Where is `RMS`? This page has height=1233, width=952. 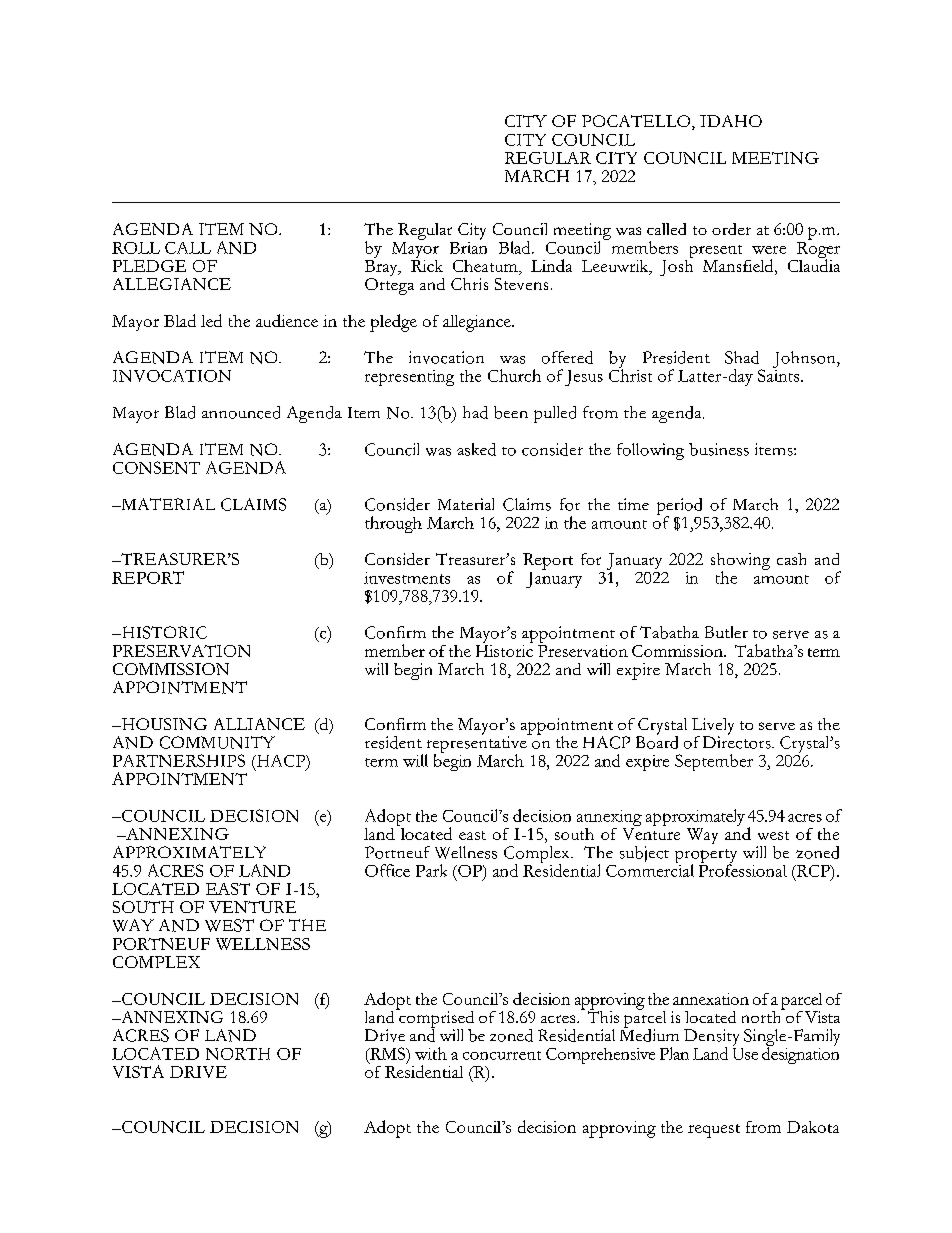 RMS is located at coordinates (388, 1054).
